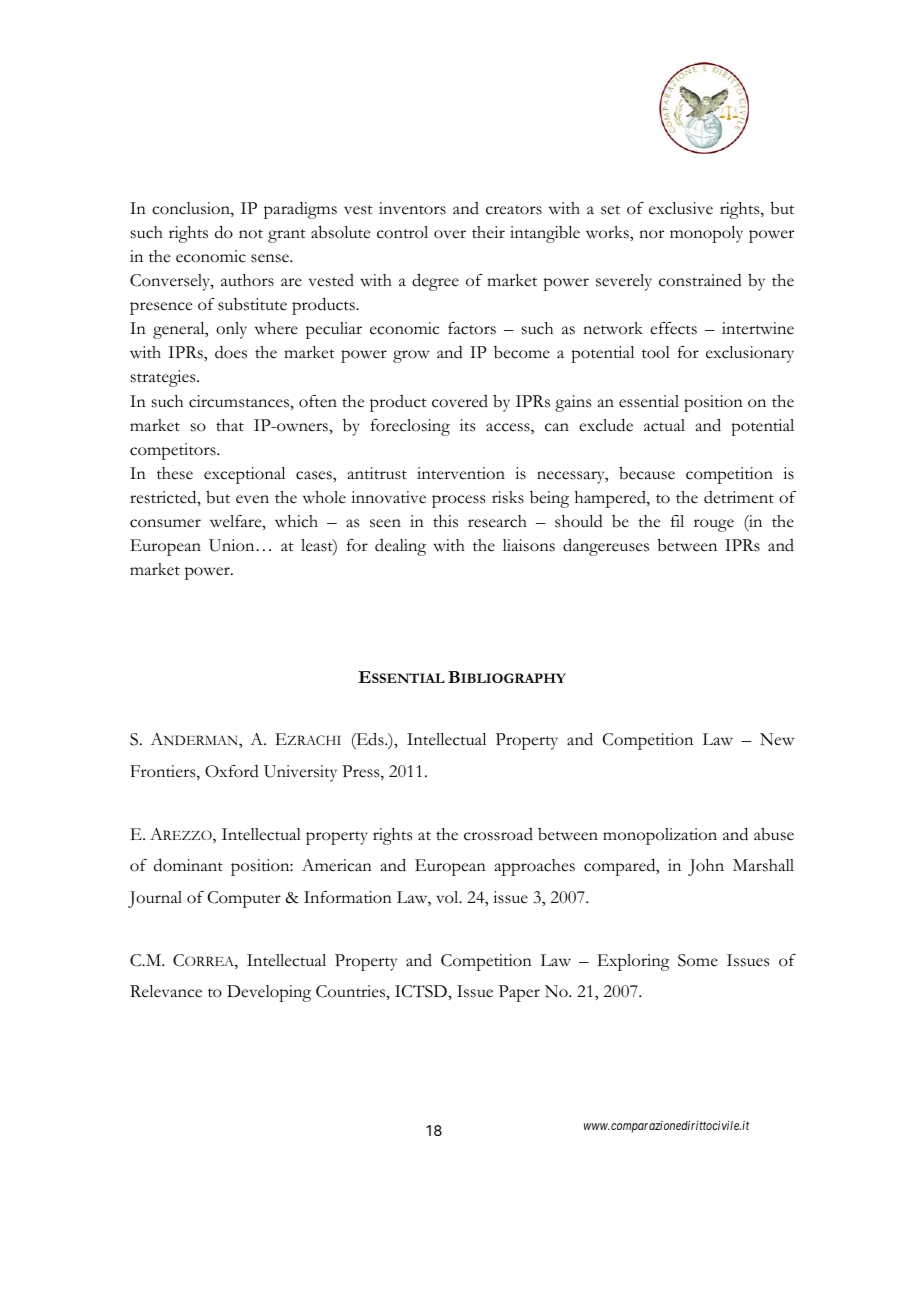 This screenshot has height=1308, width=924. I want to click on New, so click(777, 739).
